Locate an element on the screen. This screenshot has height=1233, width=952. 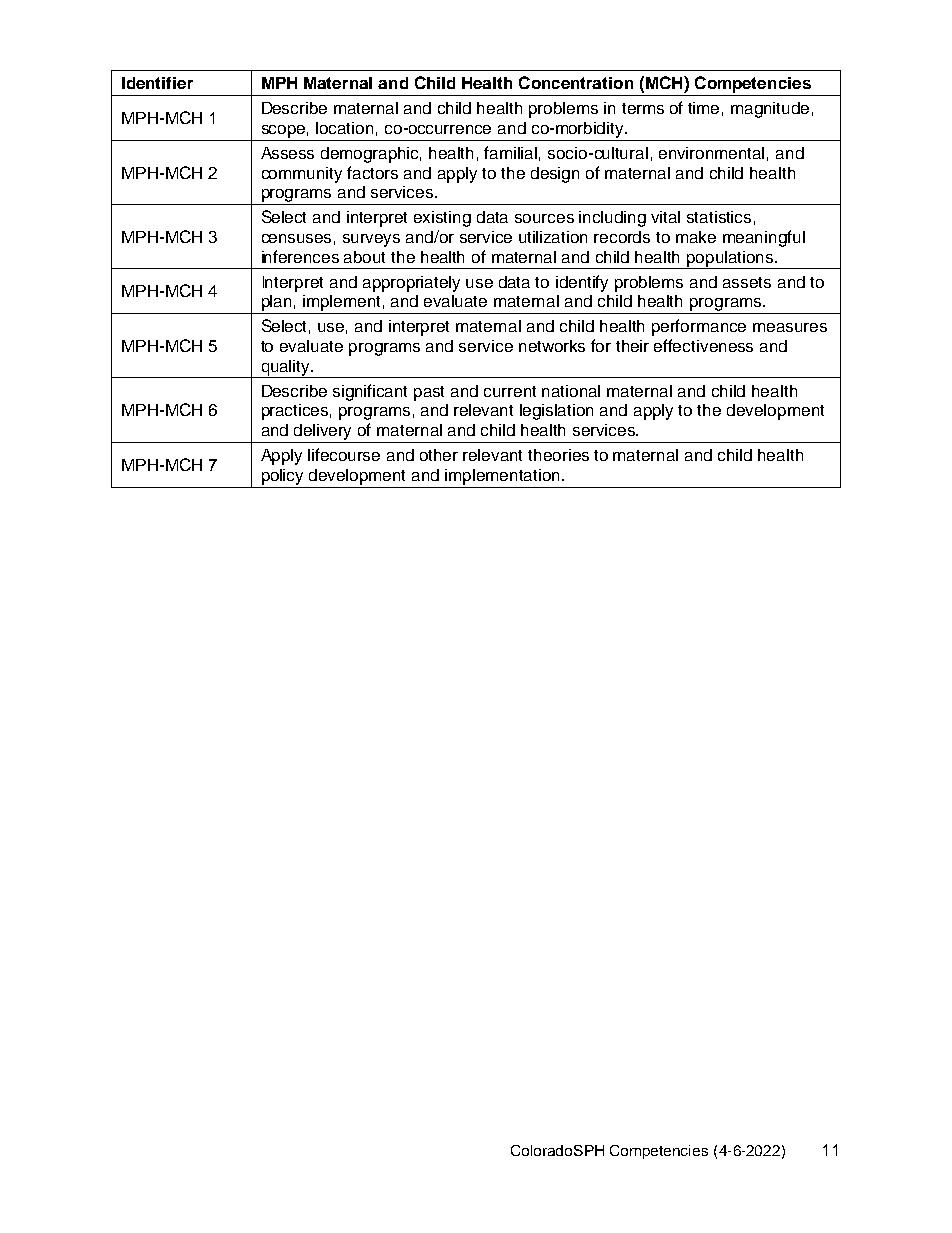
Concentration is located at coordinates (576, 82).
